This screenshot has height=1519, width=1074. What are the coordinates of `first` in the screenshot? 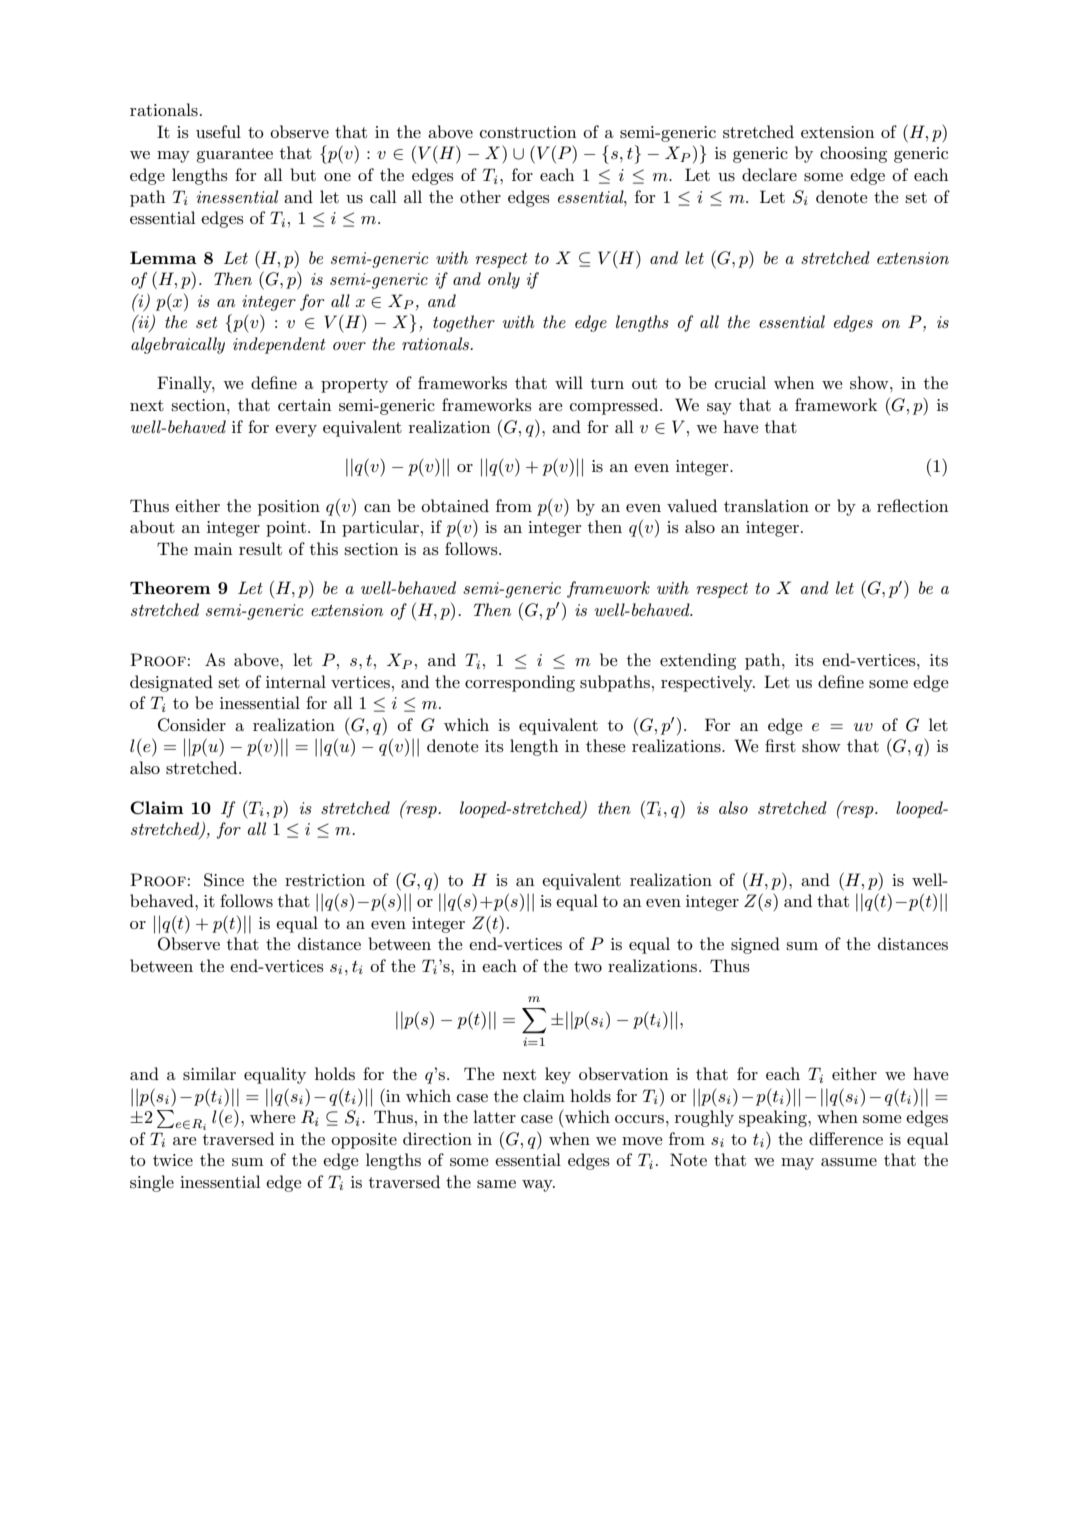 It's located at (780, 746).
